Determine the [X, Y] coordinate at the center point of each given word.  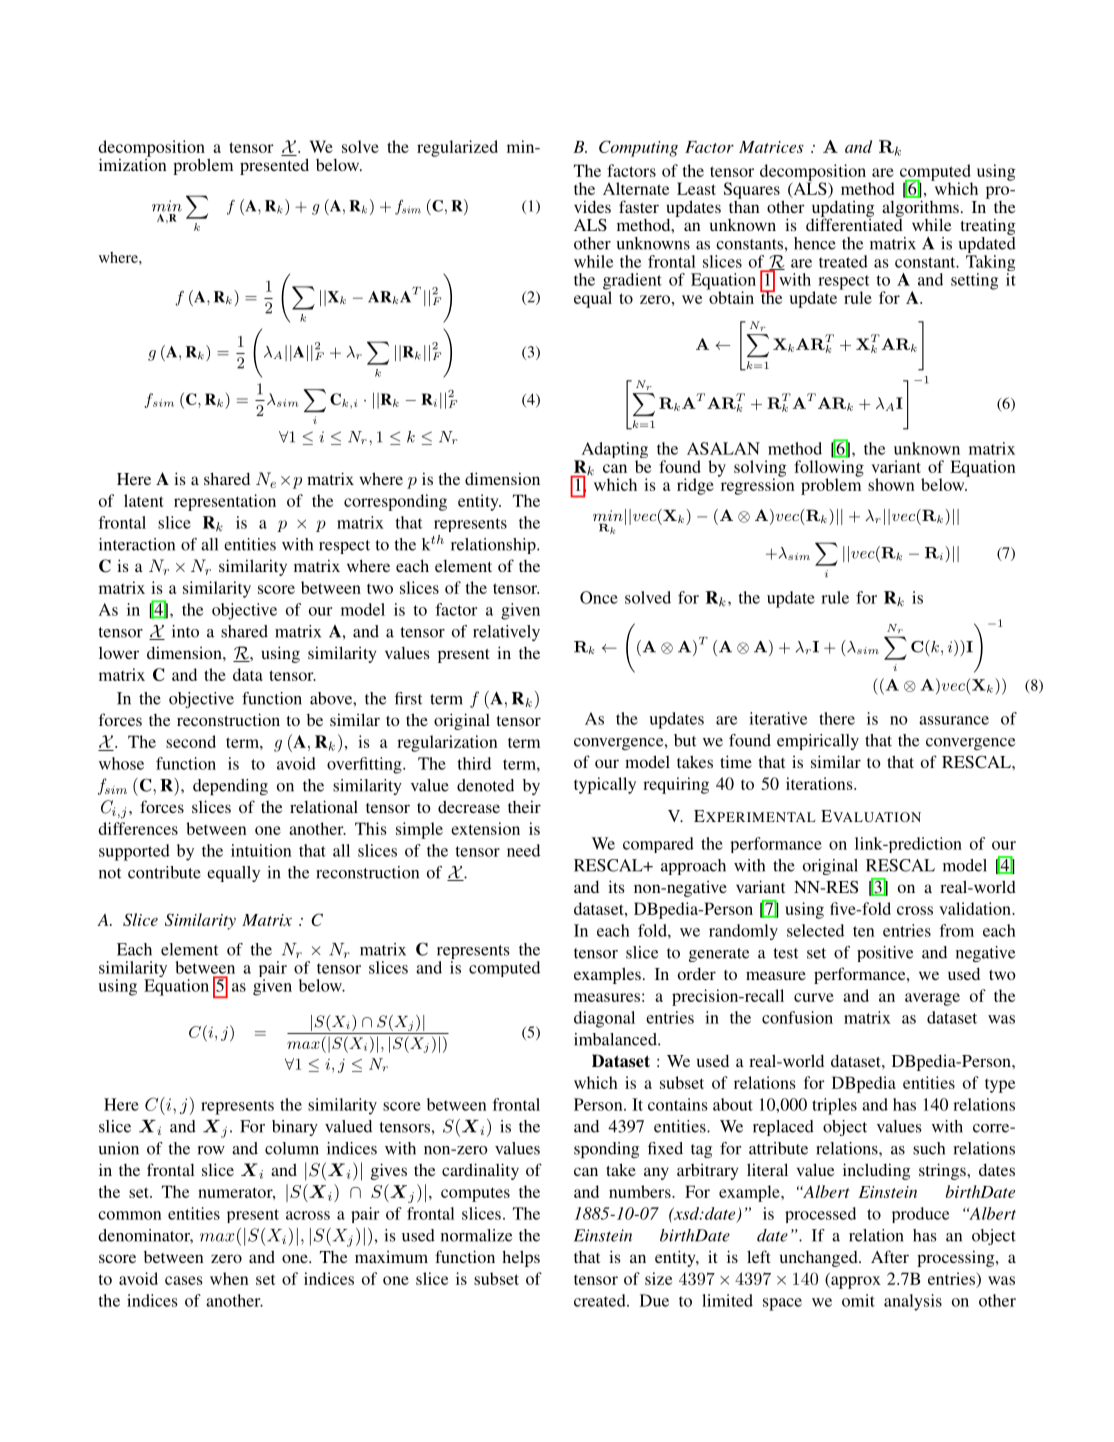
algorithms [920, 209]
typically [605, 785]
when [229, 1278]
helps [521, 1258]
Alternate [636, 188]
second [191, 741]
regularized [457, 148]
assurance [954, 720]
